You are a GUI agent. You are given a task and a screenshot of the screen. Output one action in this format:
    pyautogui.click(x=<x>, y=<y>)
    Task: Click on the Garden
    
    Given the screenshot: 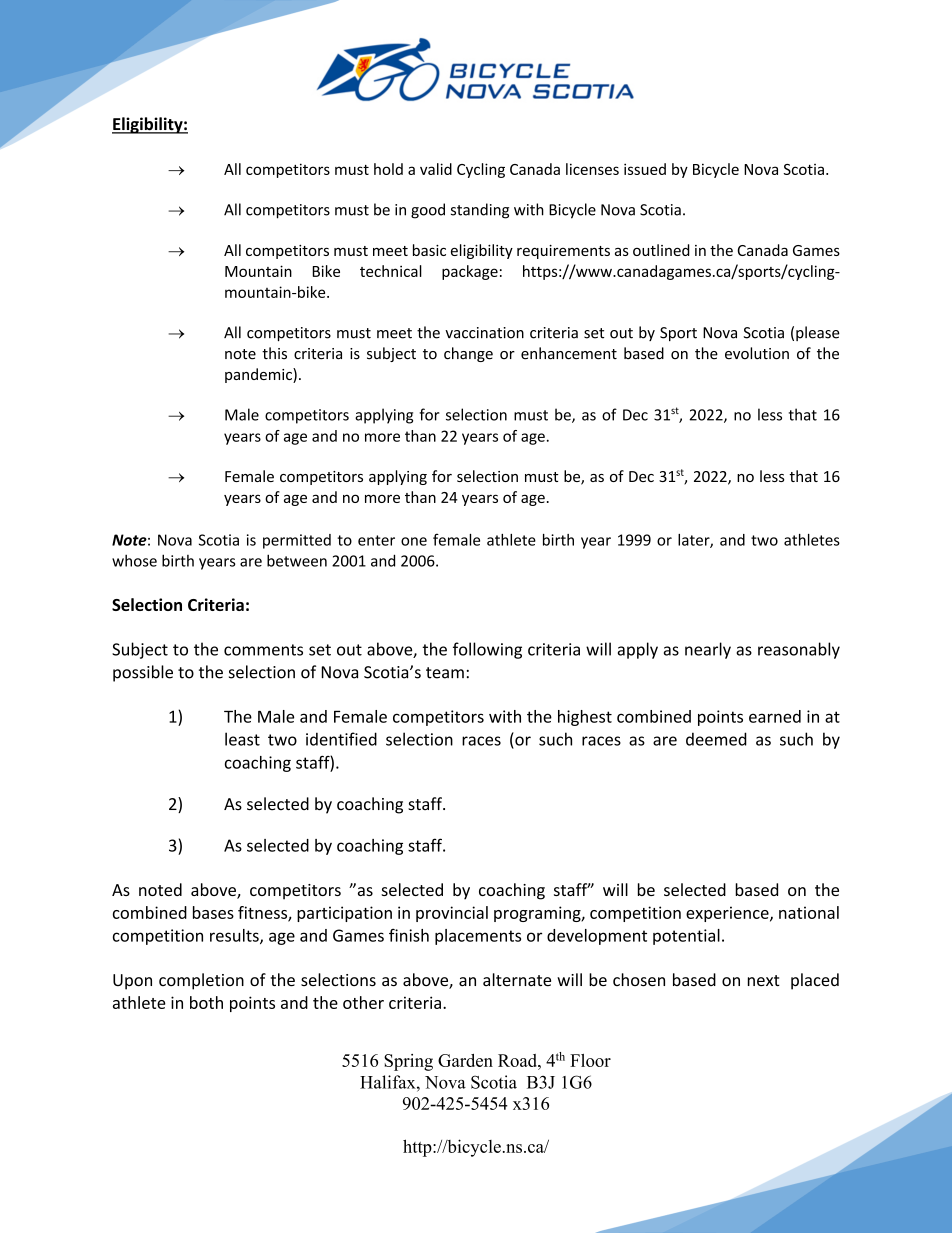 What is the action you would take?
    pyautogui.click(x=465, y=1060)
